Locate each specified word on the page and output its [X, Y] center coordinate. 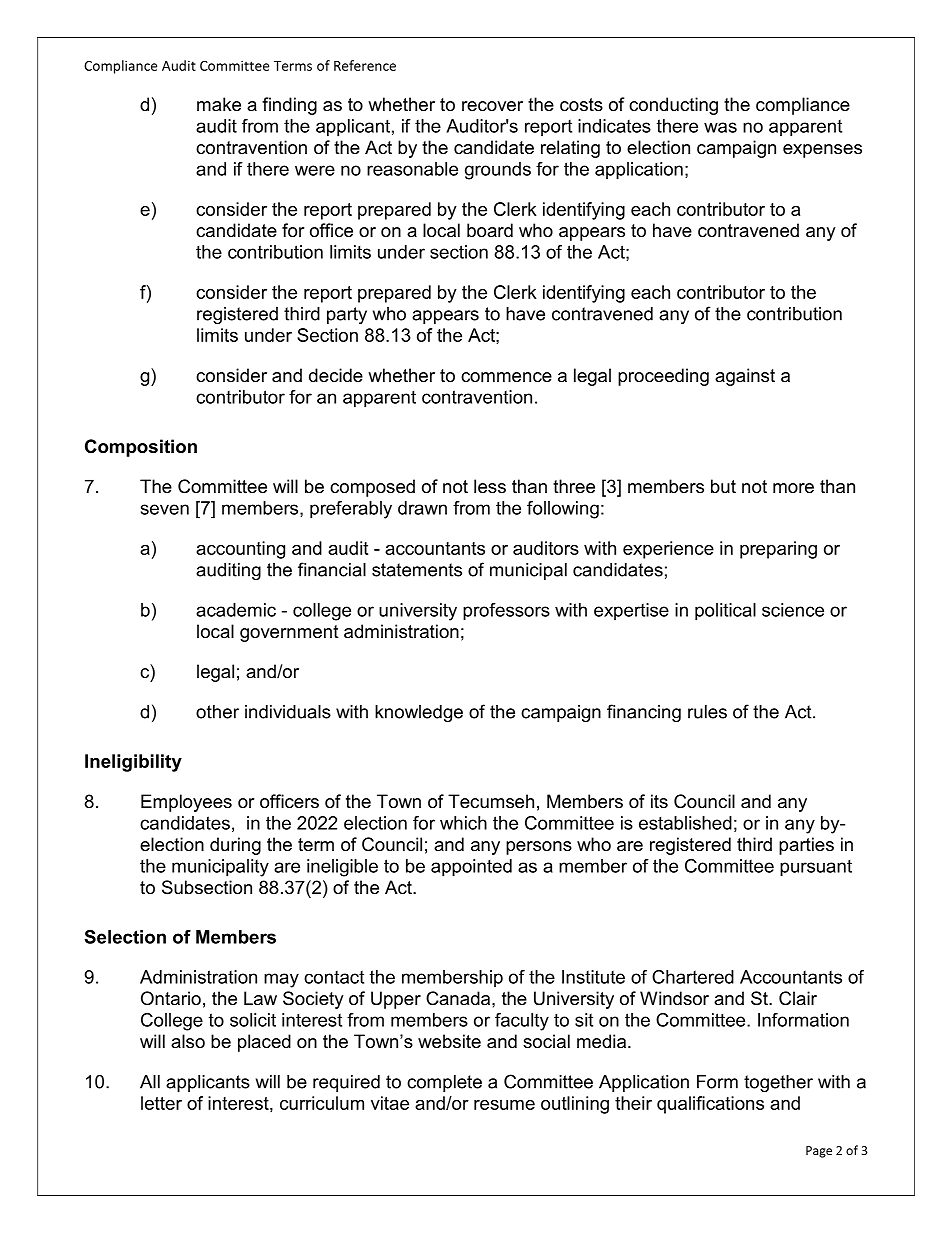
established [685, 823]
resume [504, 1105]
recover [492, 106]
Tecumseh [491, 801]
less [490, 486]
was [720, 127]
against [745, 377]
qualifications [710, 1105]
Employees [186, 803]
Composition [141, 448]
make [219, 104]
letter [161, 1103]
